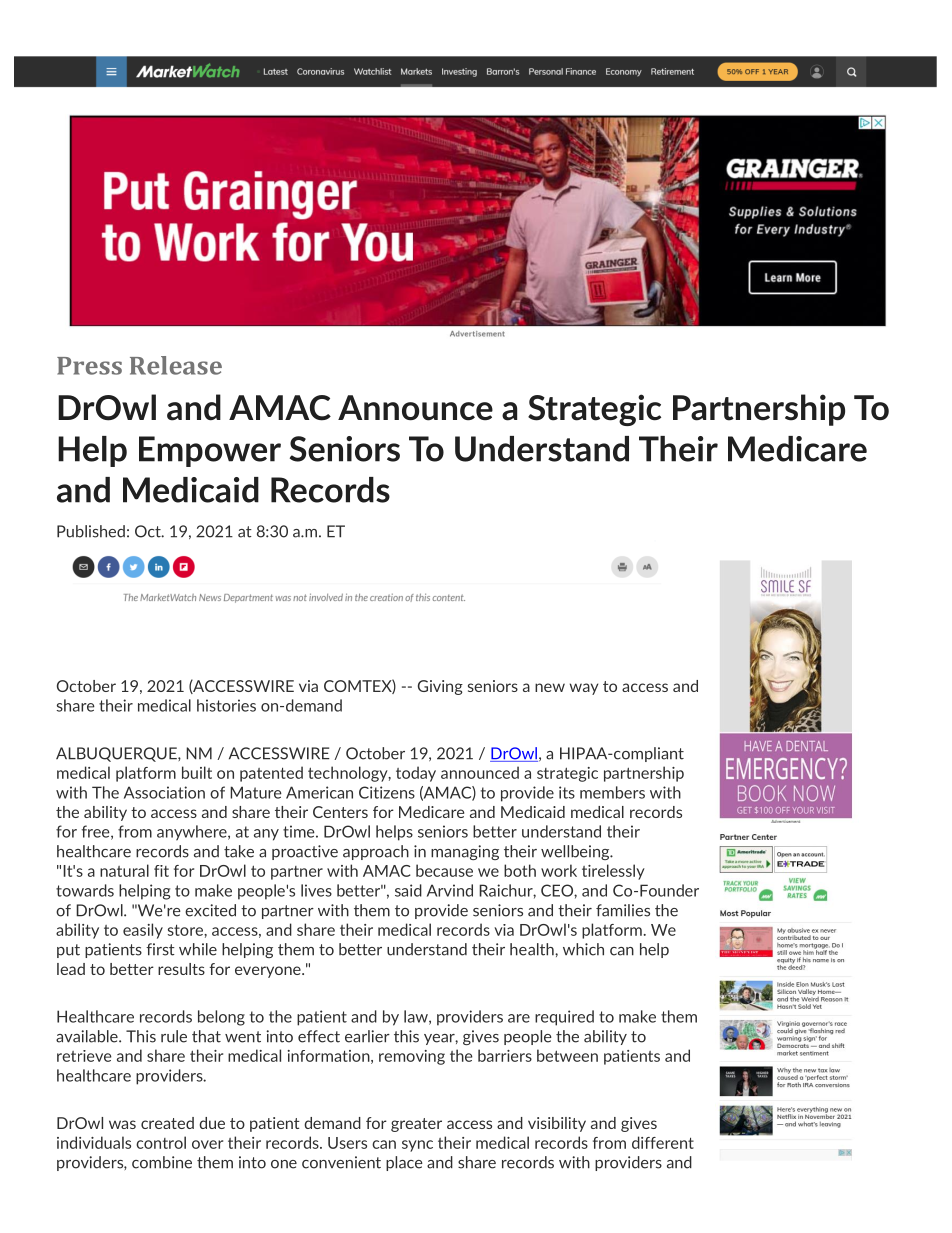  Describe the element at coordinates (160, 949) in the screenshot. I see `first` at that location.
